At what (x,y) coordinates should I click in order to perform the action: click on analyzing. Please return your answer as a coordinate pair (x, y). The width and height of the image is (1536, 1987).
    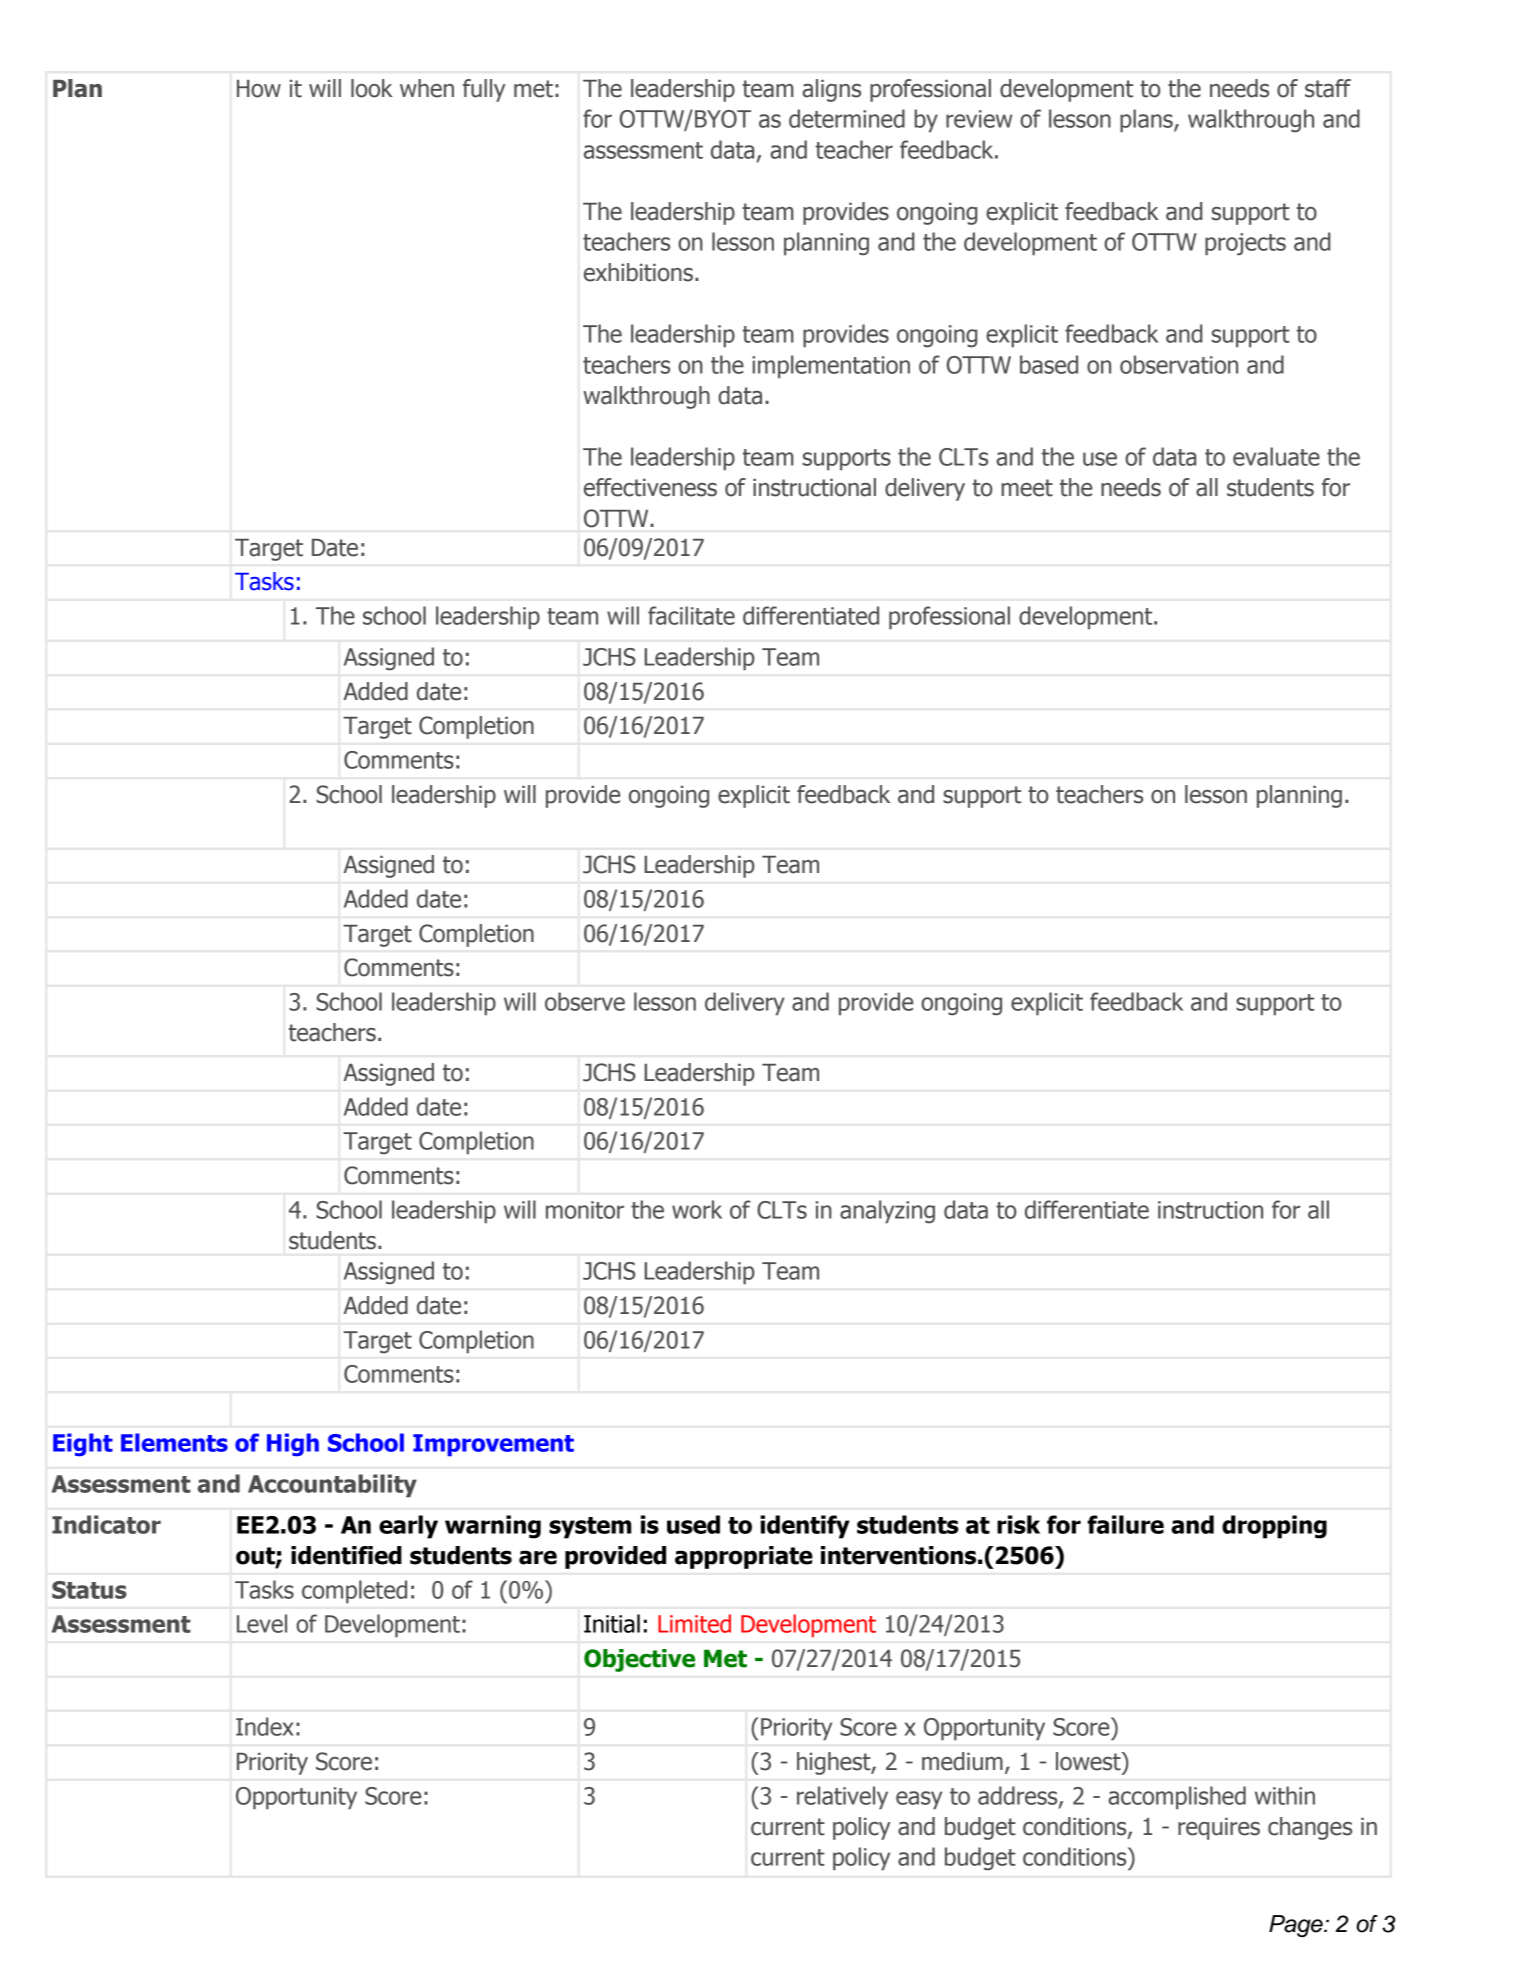
    Looking at the image, I should click on (887, 1212).
